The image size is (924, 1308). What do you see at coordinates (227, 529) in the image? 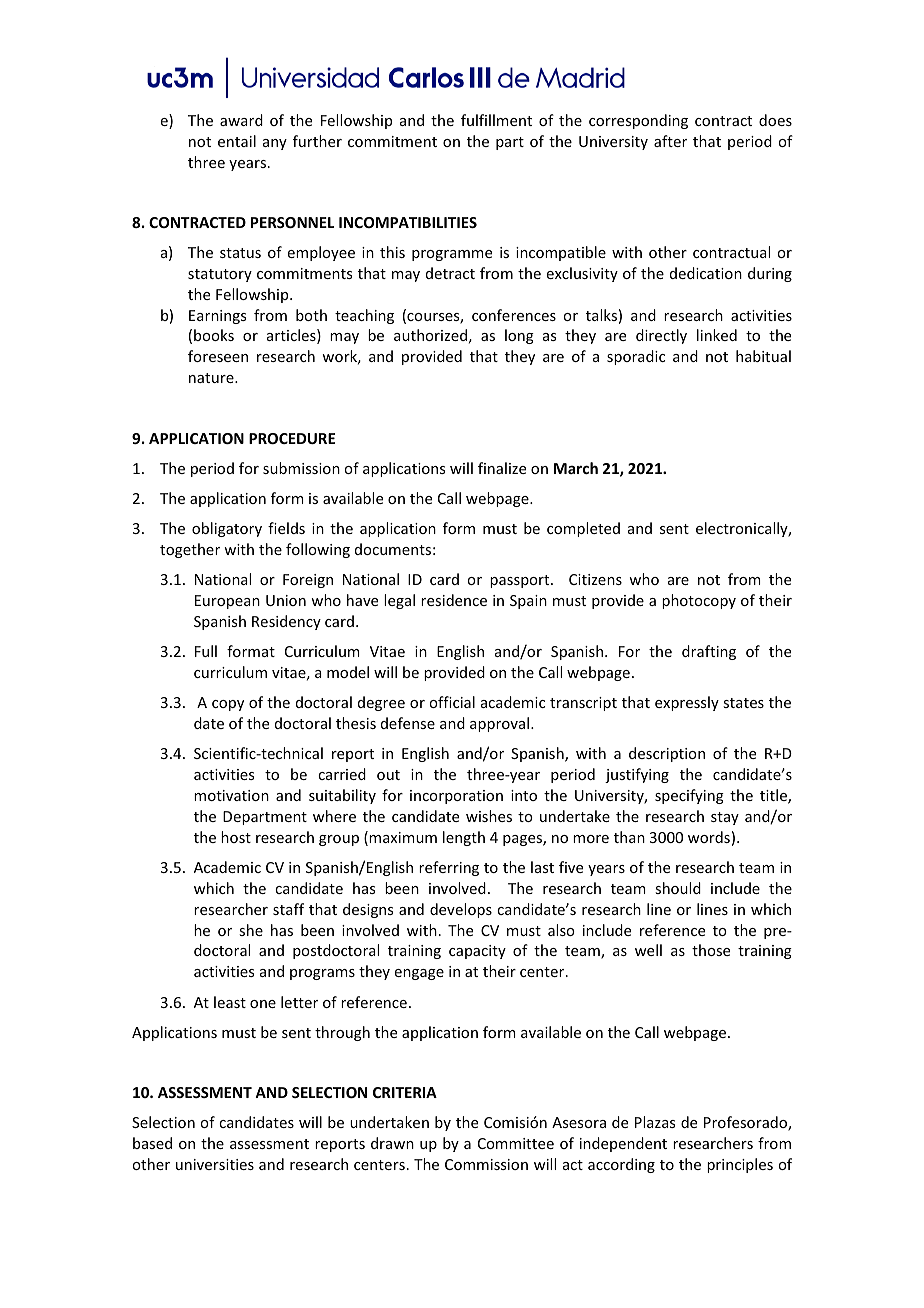
I see `obligatory` at bounding box center [227, 529].
